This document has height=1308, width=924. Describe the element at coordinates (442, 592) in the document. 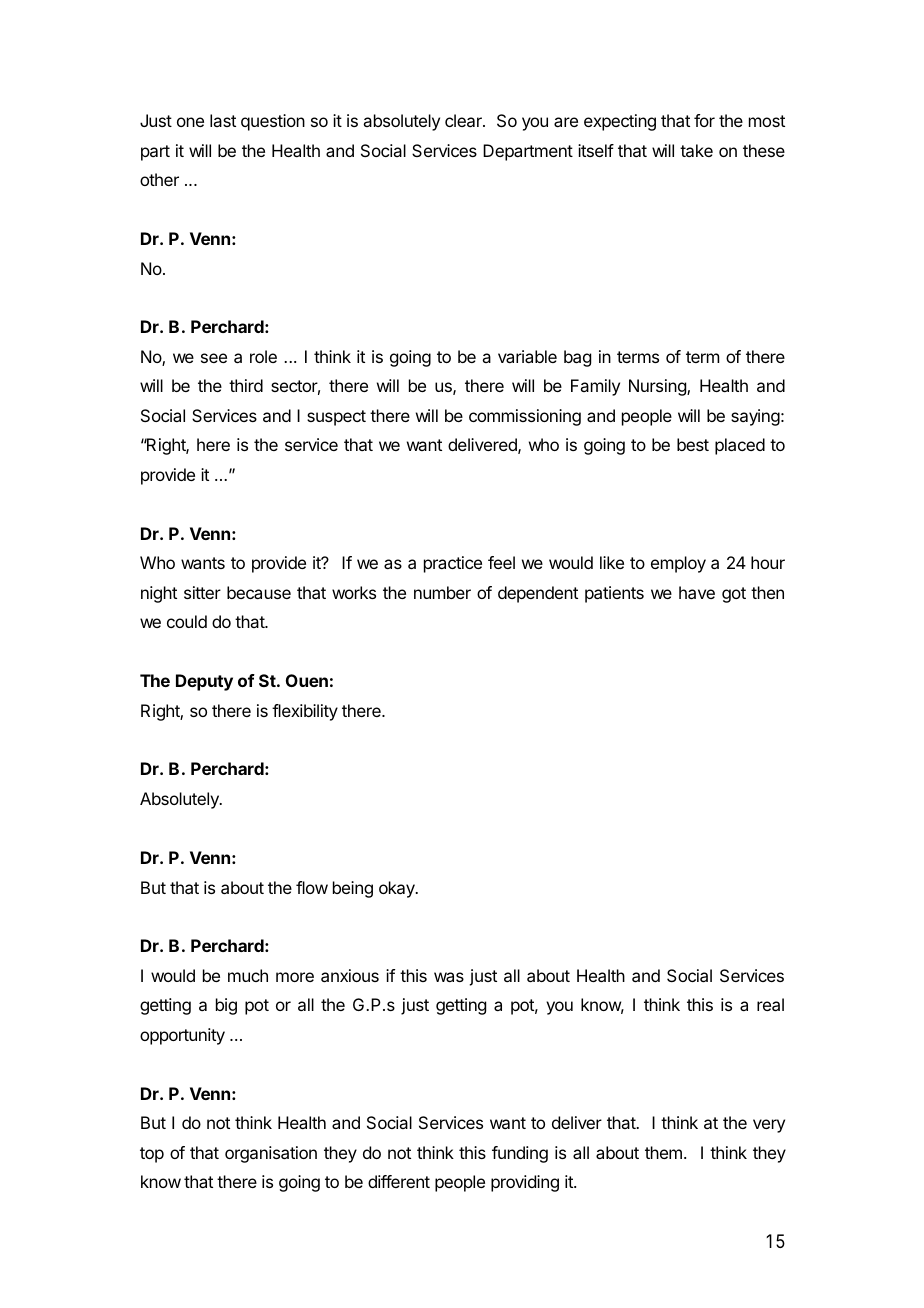

I see `number` at that location.
